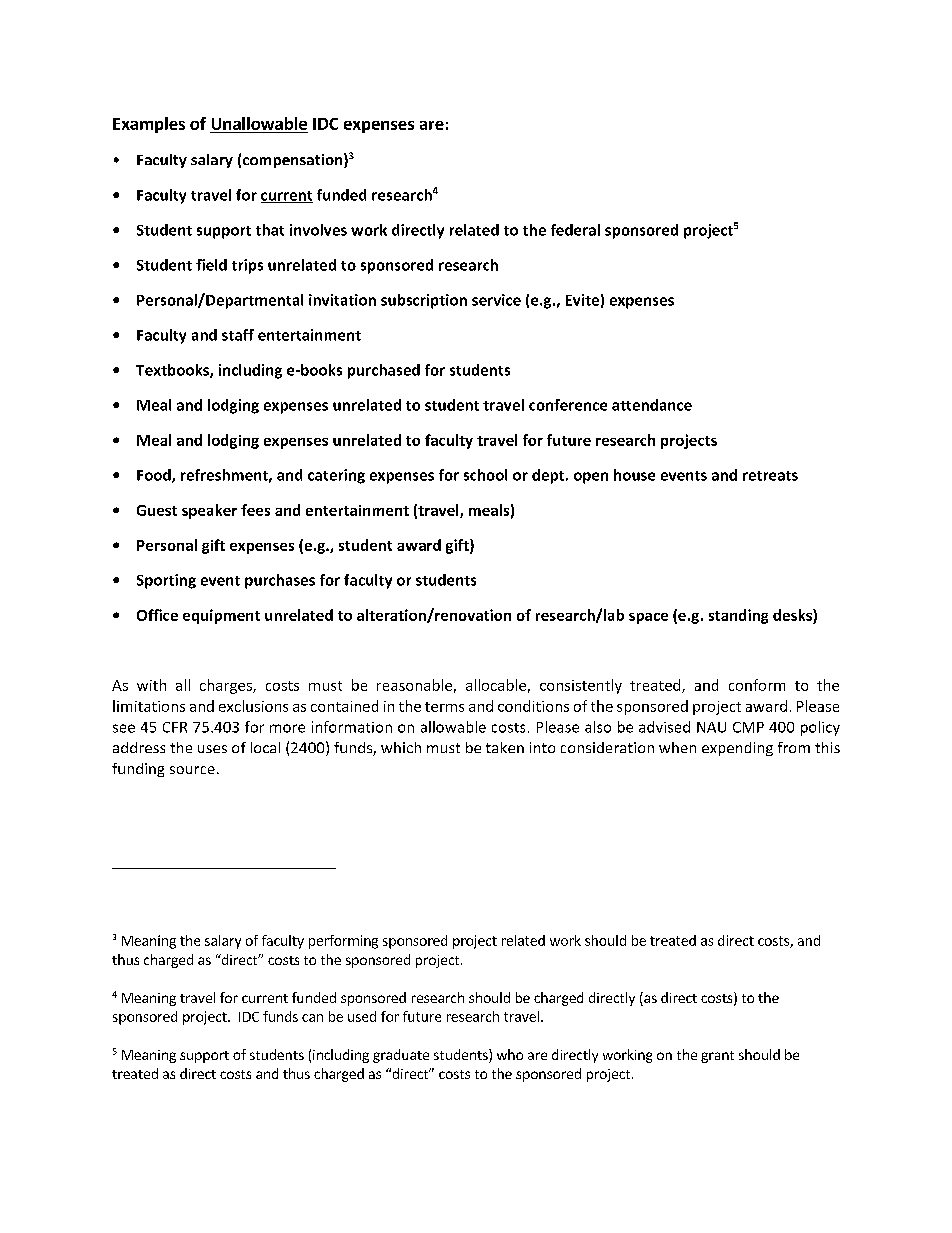  What do you see at coordinates (737, 749) in the image?
I see `expending` at bounding box center [737, 749].
